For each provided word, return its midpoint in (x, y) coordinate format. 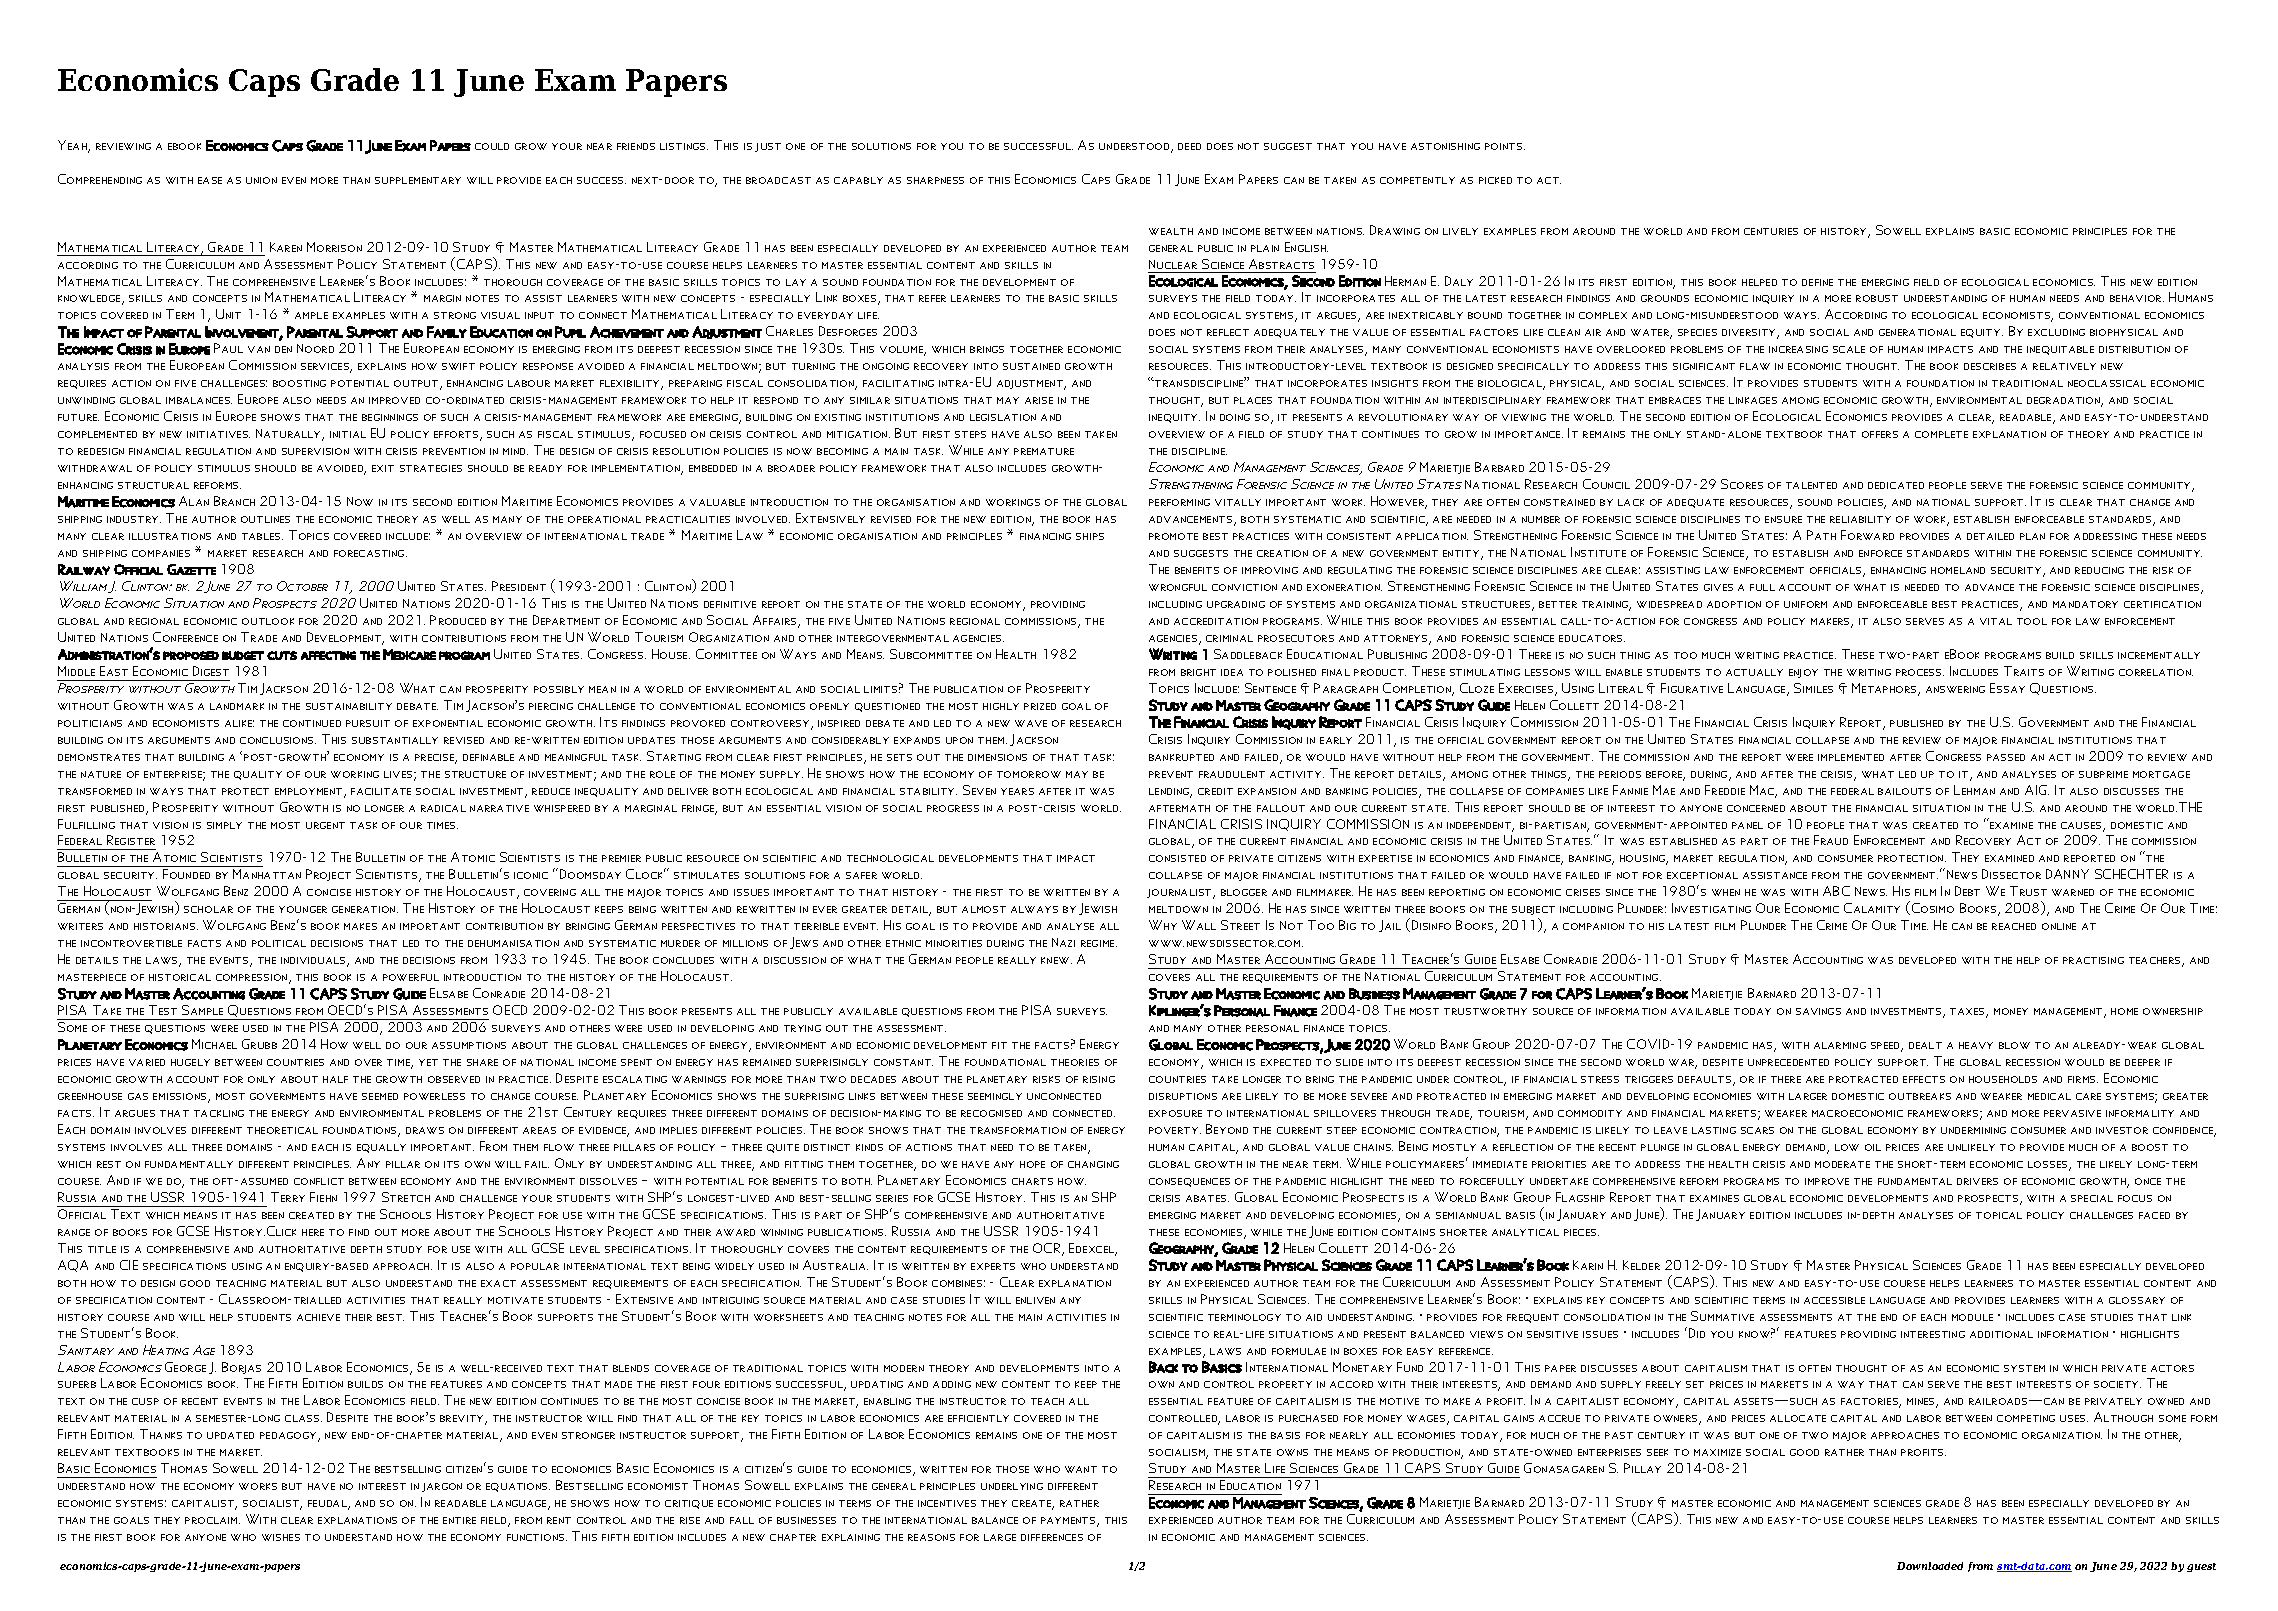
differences (1052, 1537)
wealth (1171, 231)
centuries (1771, 231)
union (261, 180)
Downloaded (1930, 1566)
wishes (281, 1537)
